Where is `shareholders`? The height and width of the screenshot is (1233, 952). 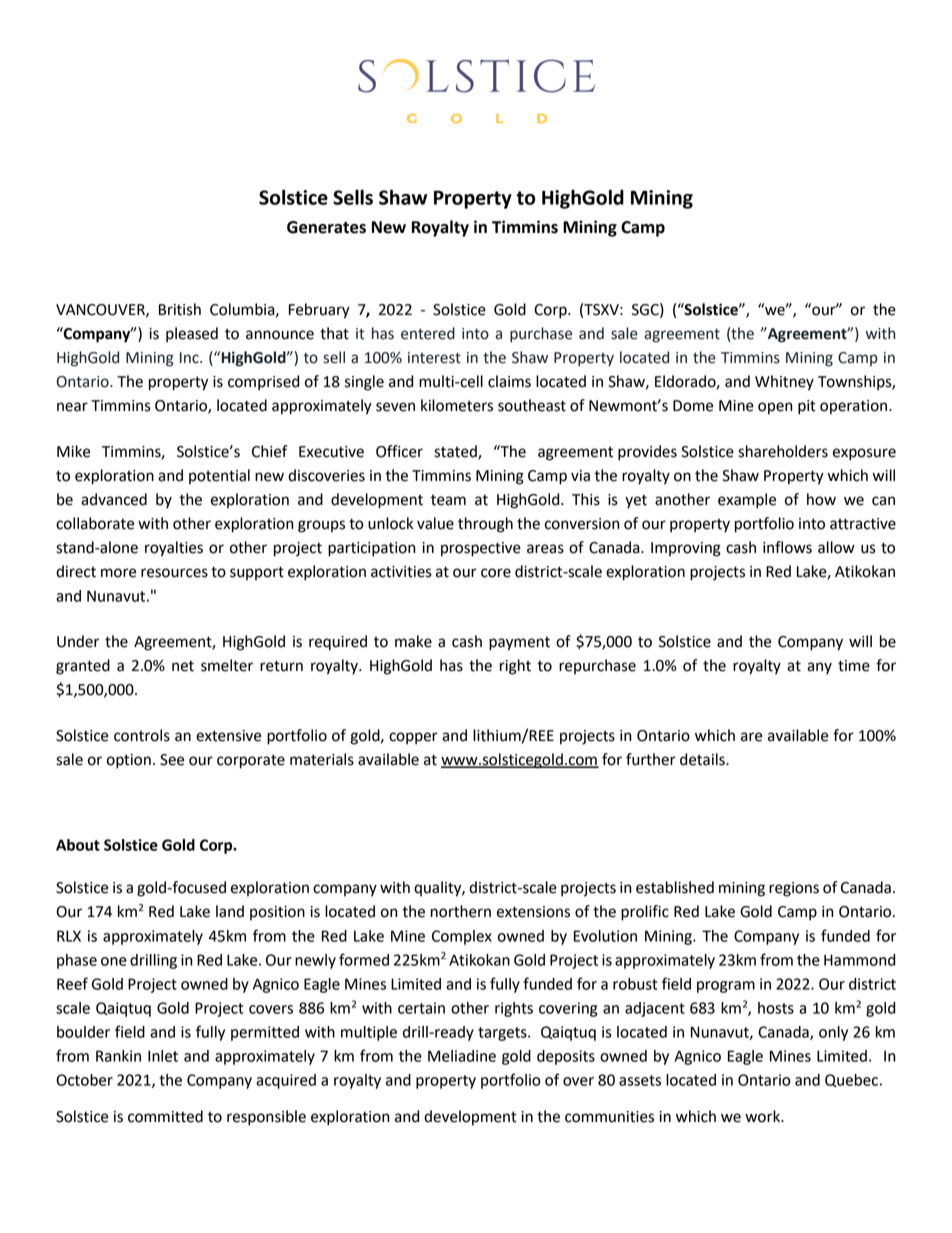
shareholders is located at coordinates (783, 451).
